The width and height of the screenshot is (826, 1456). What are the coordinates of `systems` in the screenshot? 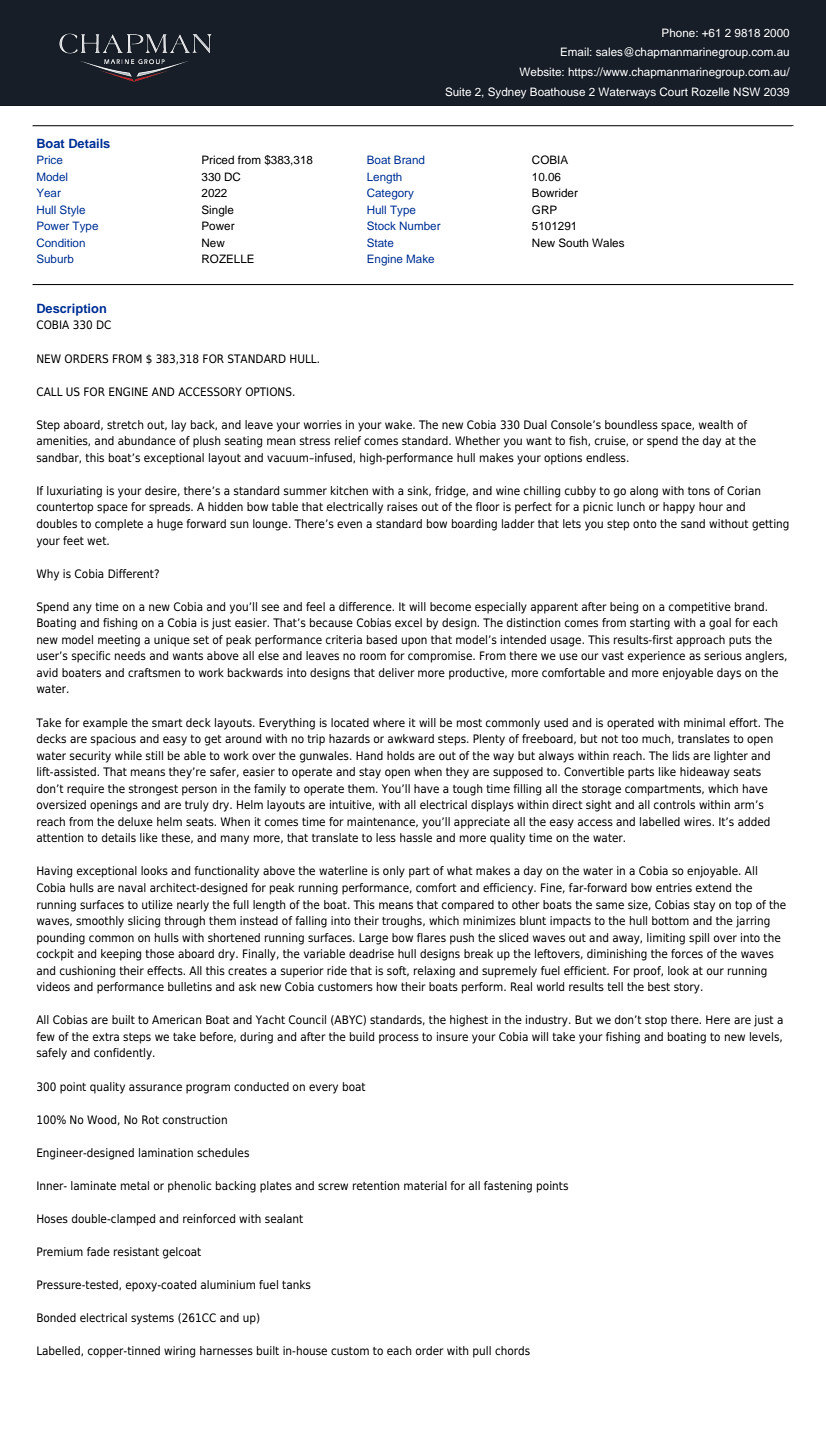 It's located at (152, 1319).
